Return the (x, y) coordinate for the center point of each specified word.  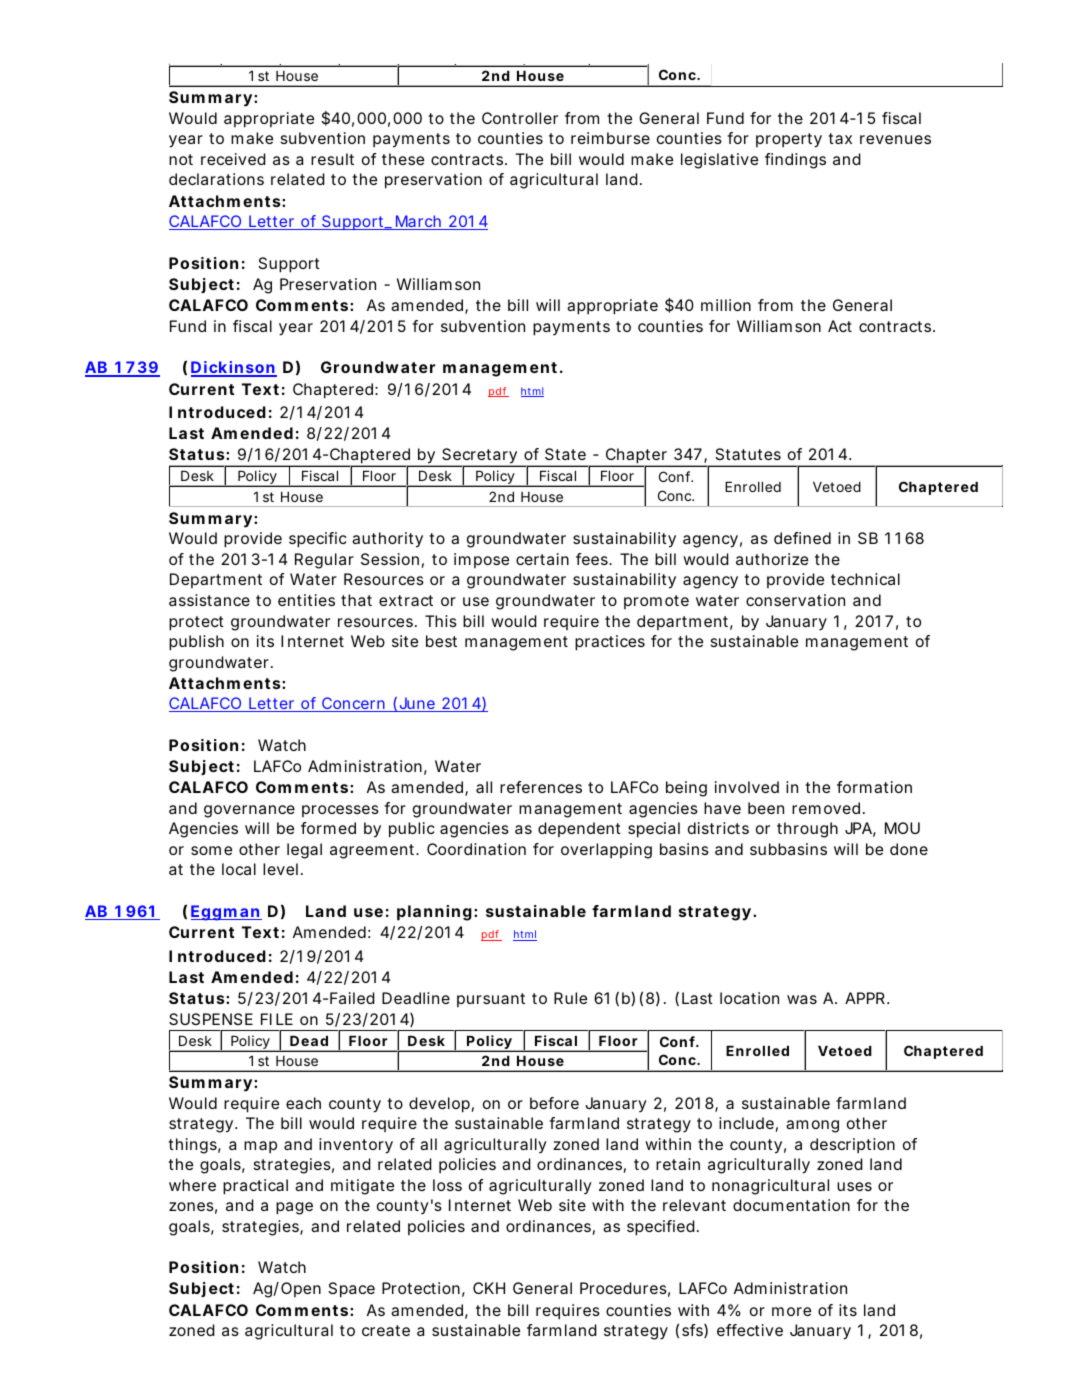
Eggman (226, 913)
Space (351, 1290)
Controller (520, 118)
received (233, 159)
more (791, 1311)
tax (840, 138)
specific (318, 540)
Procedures (625, 1289)
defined (802, 538)
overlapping (606, 851)
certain (542, 559)
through (807, 830)
